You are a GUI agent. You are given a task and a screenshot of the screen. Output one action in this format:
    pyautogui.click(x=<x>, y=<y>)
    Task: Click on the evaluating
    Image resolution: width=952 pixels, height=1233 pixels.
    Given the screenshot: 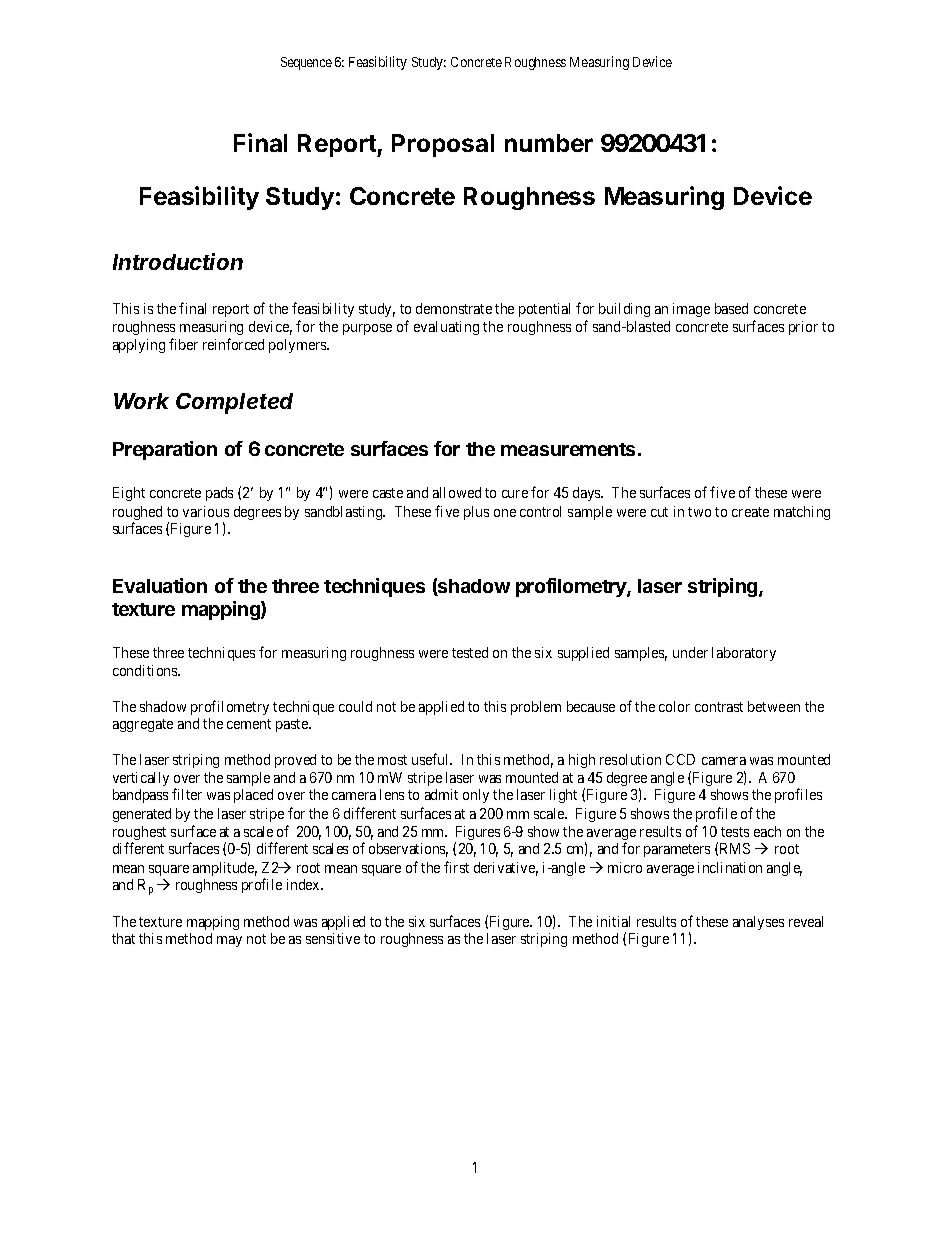 What is the action you would take?
    pyautogui.click(x=446, y=328)
